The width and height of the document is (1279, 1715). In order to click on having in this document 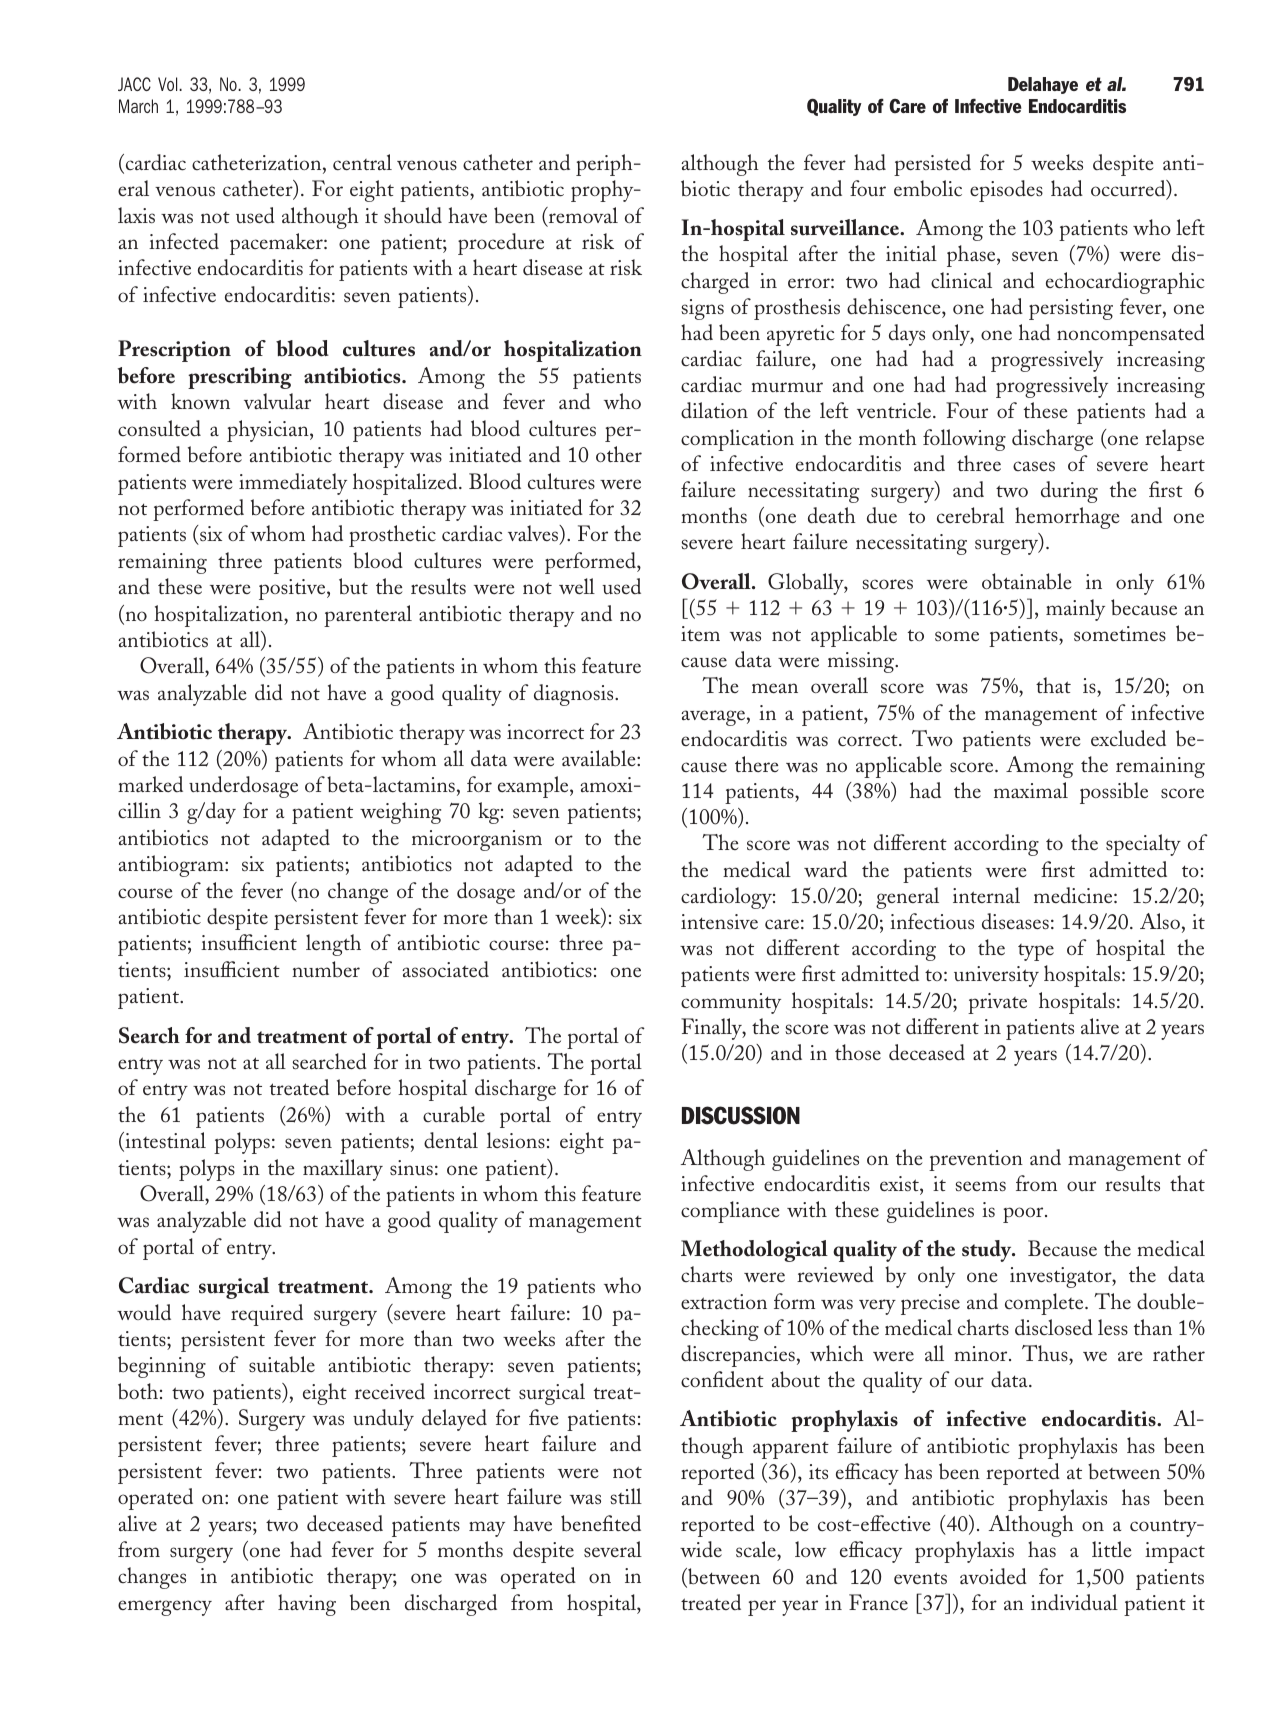, I will do `click(307, 1605)`.
